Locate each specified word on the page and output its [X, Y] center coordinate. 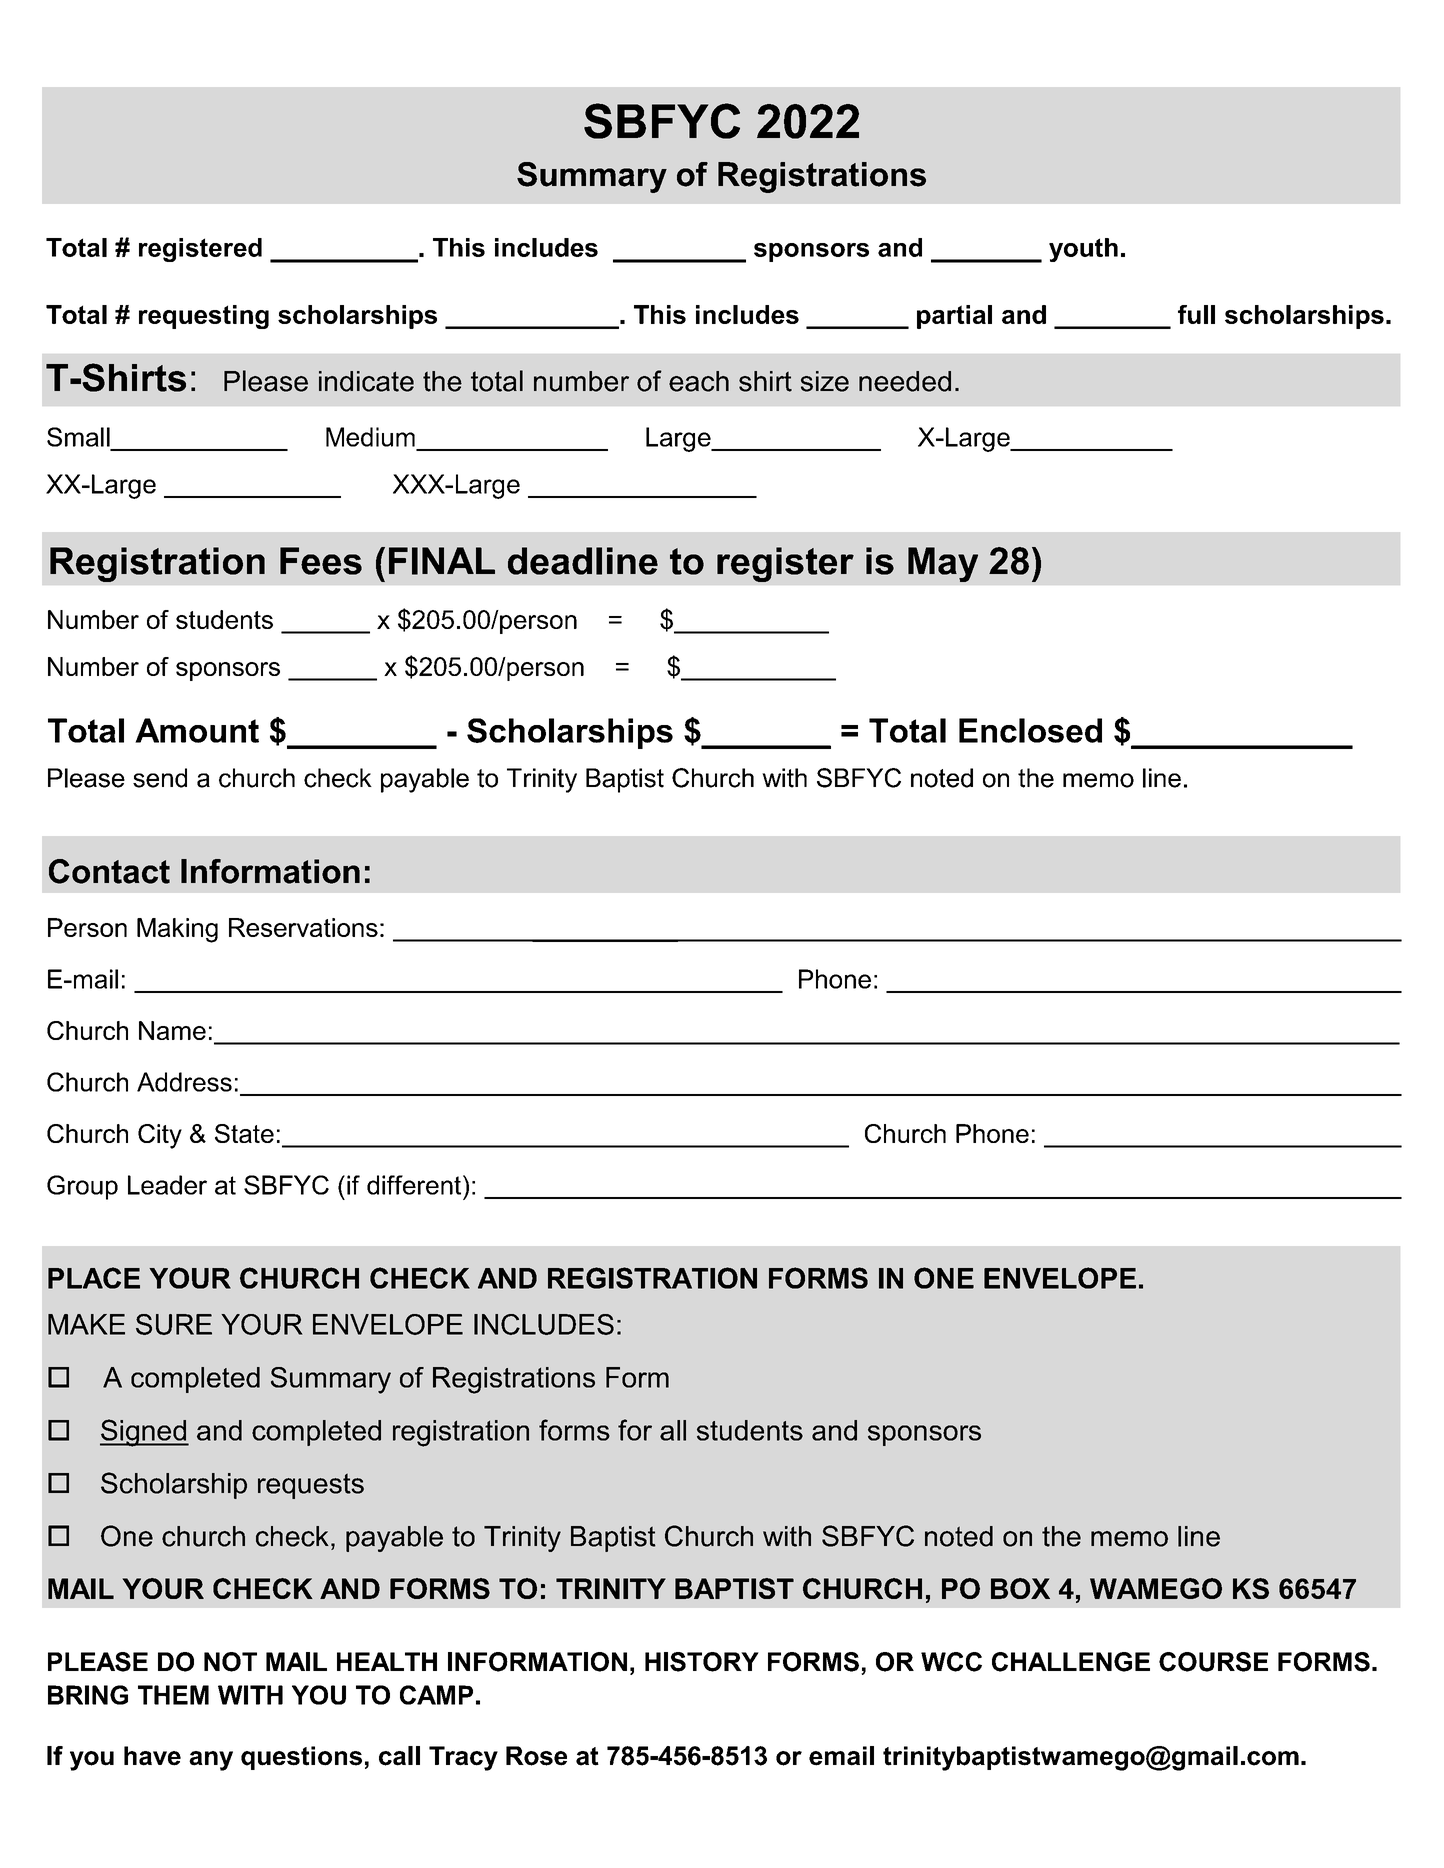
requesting [204, 317]
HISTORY [702, 1662]
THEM [173, 1695]
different [415, 1185]
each [699, 381]
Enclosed [1030, 730]
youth [1083, 250]
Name [172, 1030]
